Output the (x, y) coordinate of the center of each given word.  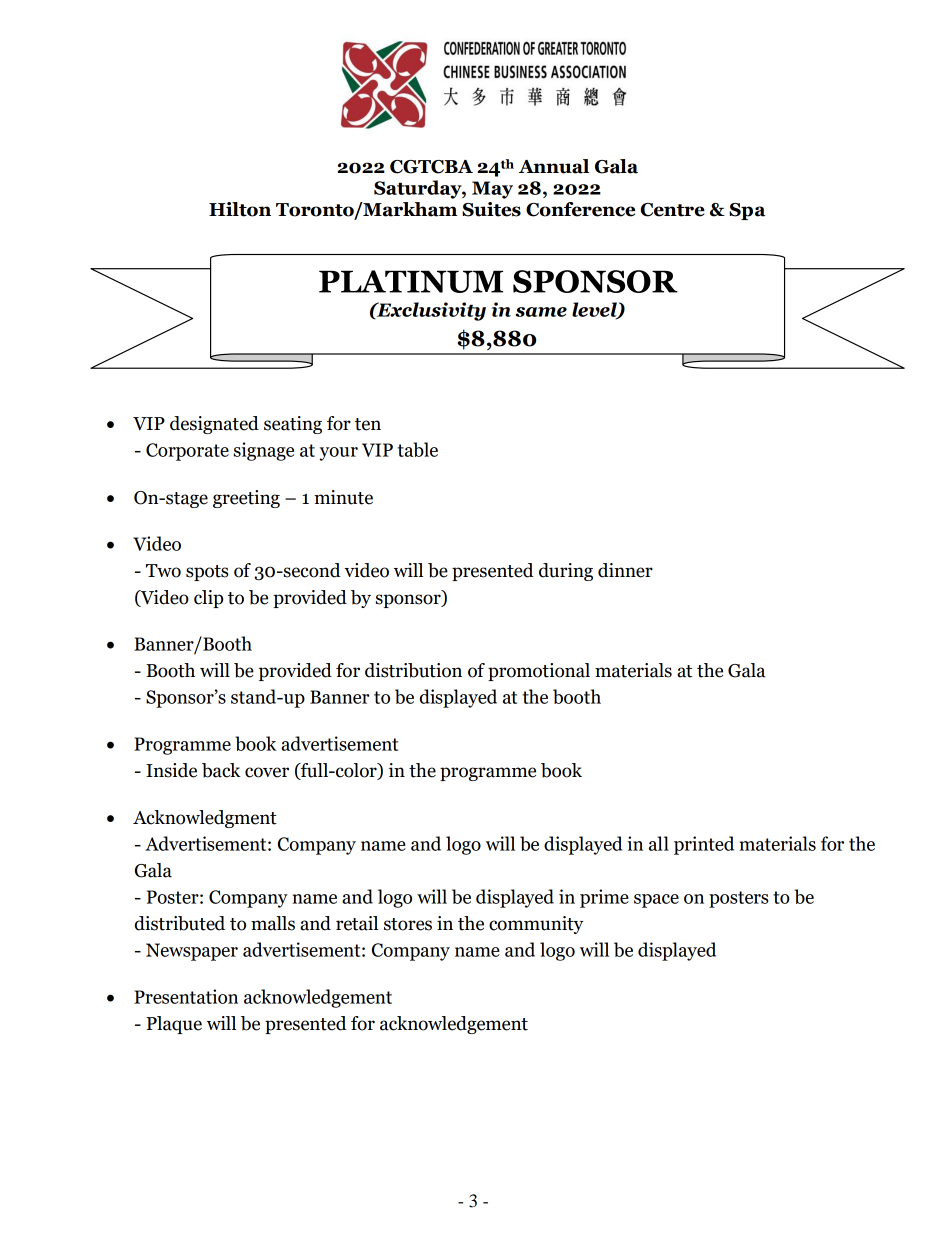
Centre (673, 210)
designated (214, 425)
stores (408, 924)
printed (704, 845)
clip (208, 599)
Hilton (240, 209)
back (221, 770)
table (417, 449)
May (492, 190)
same (541, 312)
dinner (625, 570)
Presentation (186, 996)
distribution (413, 670)
